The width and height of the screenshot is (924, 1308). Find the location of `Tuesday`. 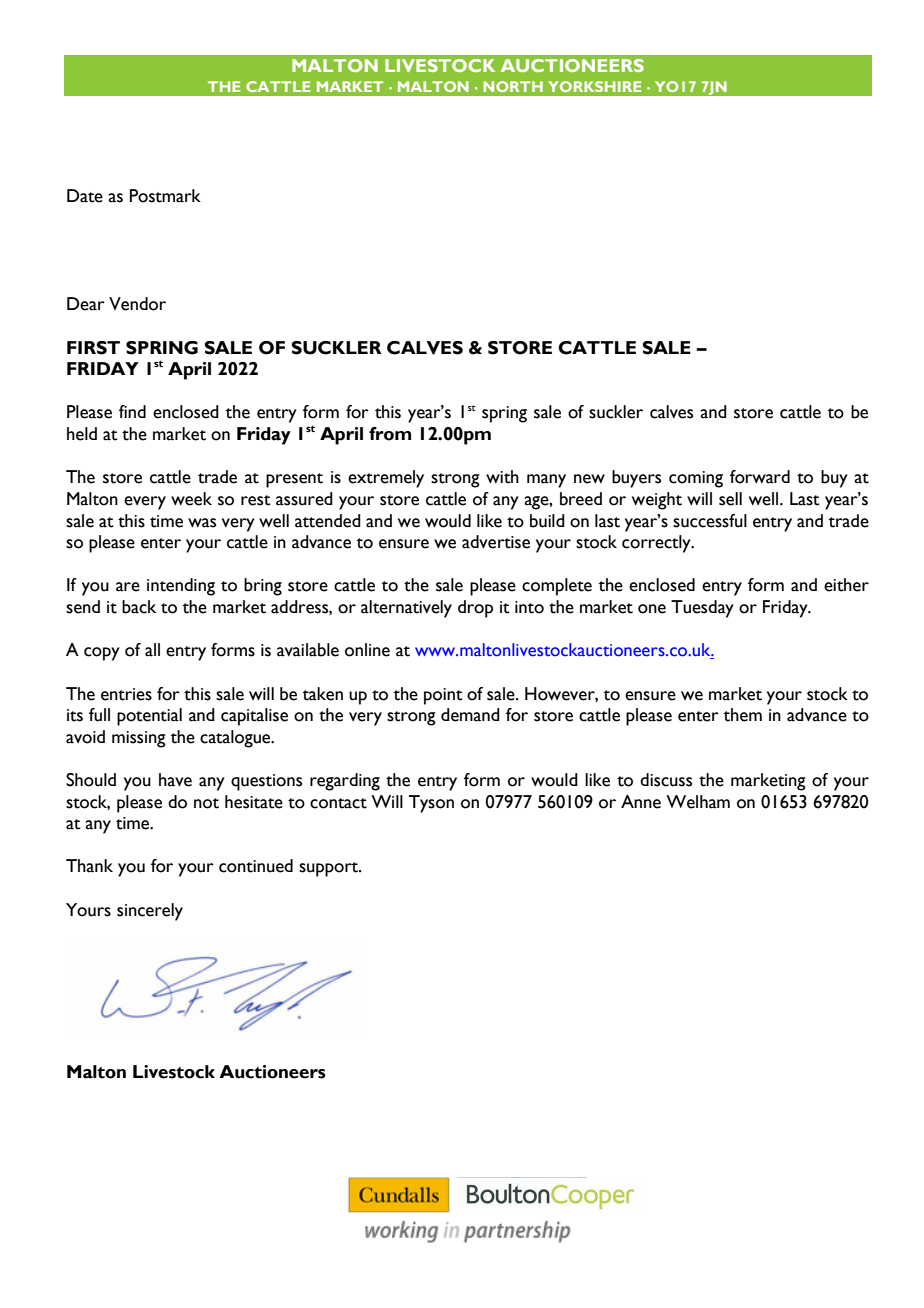

Tuesday is located at coordinates (702, 609).
